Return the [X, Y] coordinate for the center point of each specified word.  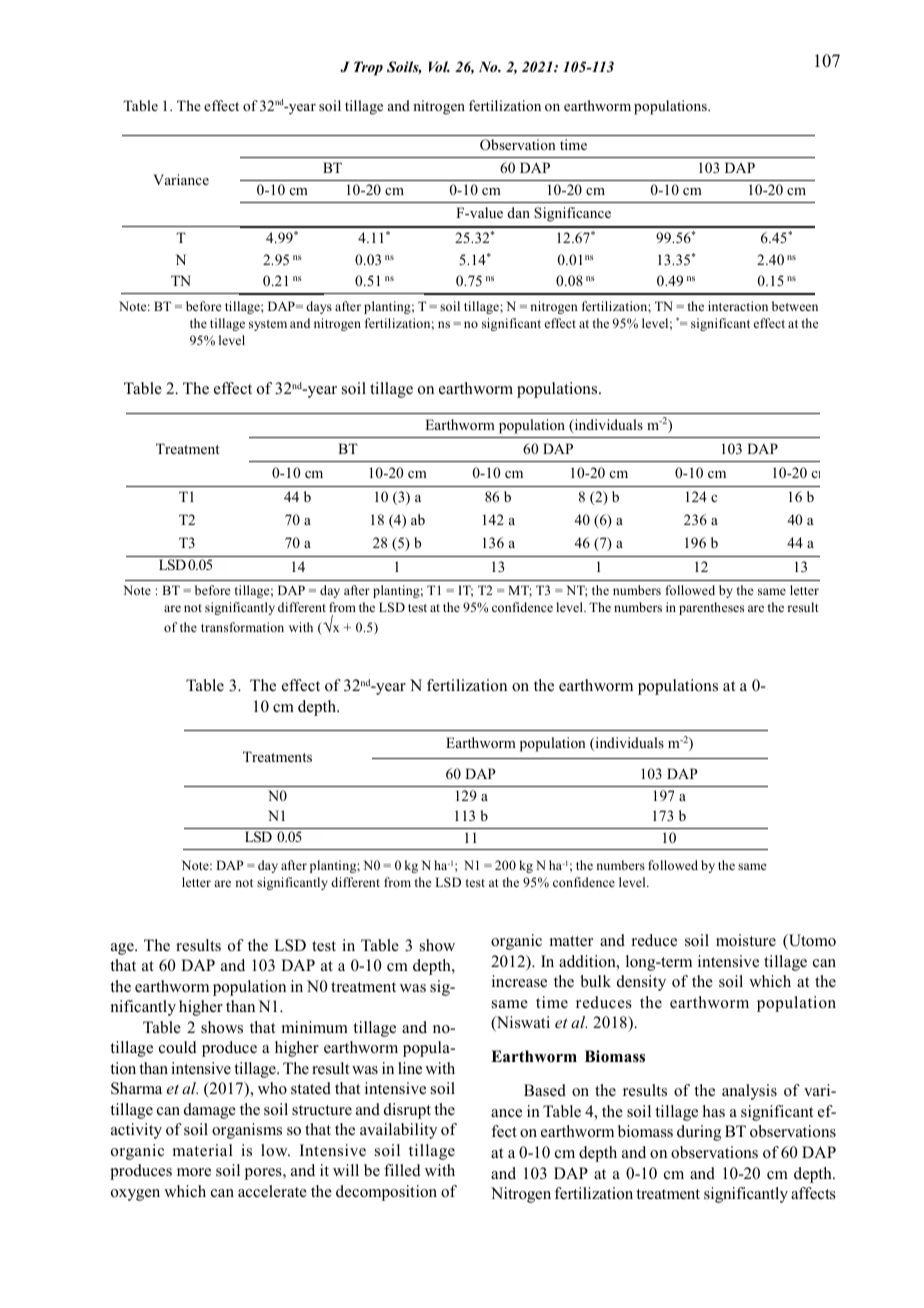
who [272, 1088]
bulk [596, 981]
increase [519, 981]
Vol [439, 66]
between [795, 306]
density [641, 983]
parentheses [711, 608]
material [203, 1150]
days [319, 307]
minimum [315, 1027]
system [268, 325]
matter [571, 941]
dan [519, 212]
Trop [368, 68]
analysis [749, 1092]
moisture [746, 940]
